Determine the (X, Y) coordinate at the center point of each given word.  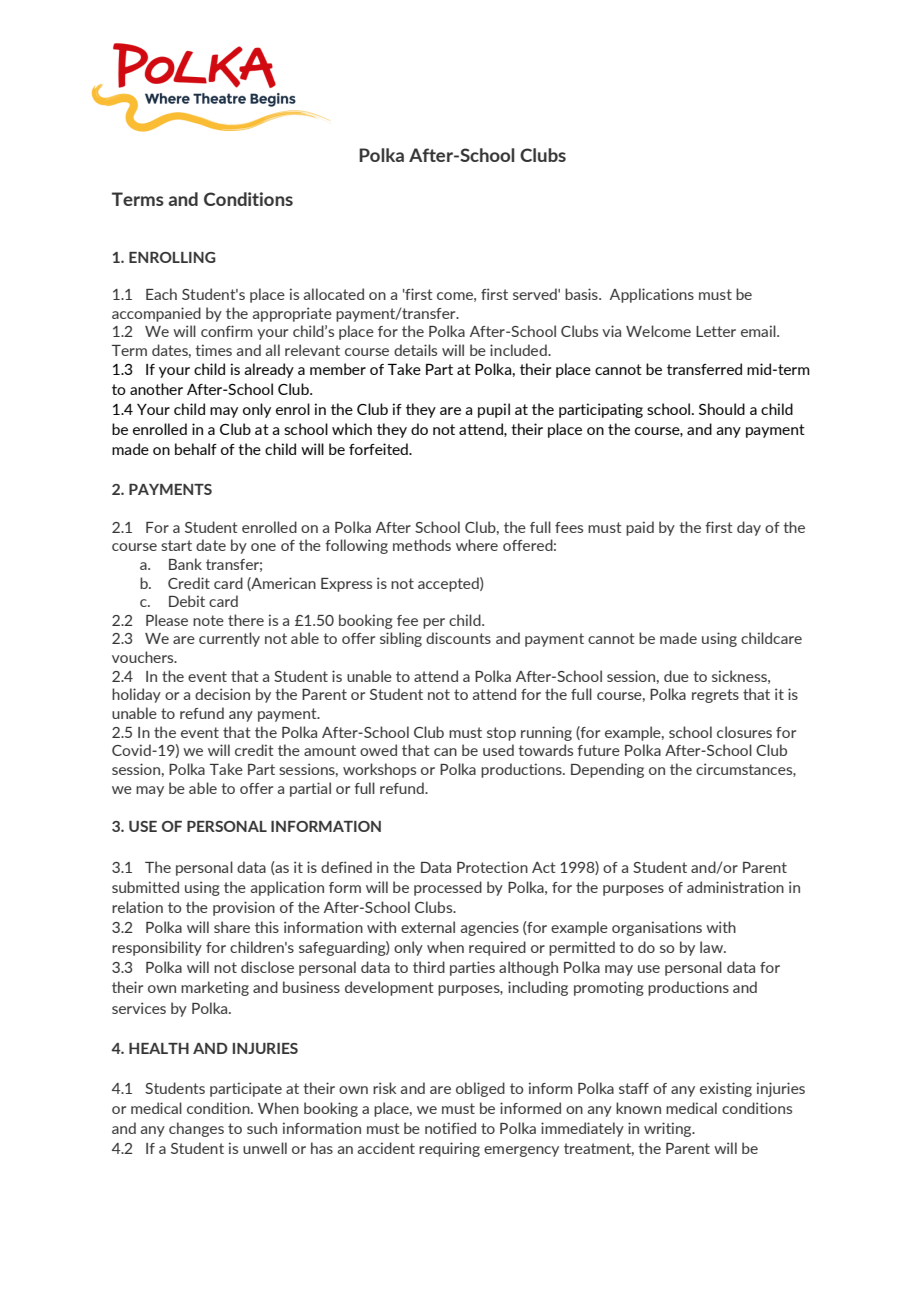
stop (501, 734)
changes (196, 1129)
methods (422, 545)
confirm (226, 331)
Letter (716, 331)
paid (640, 528)
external (428, 927)
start (176, 545)
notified (450, 1128)
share (232, 927)
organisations (657, 928)
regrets (715, 696)
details (415, 350)
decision (222, 694)
